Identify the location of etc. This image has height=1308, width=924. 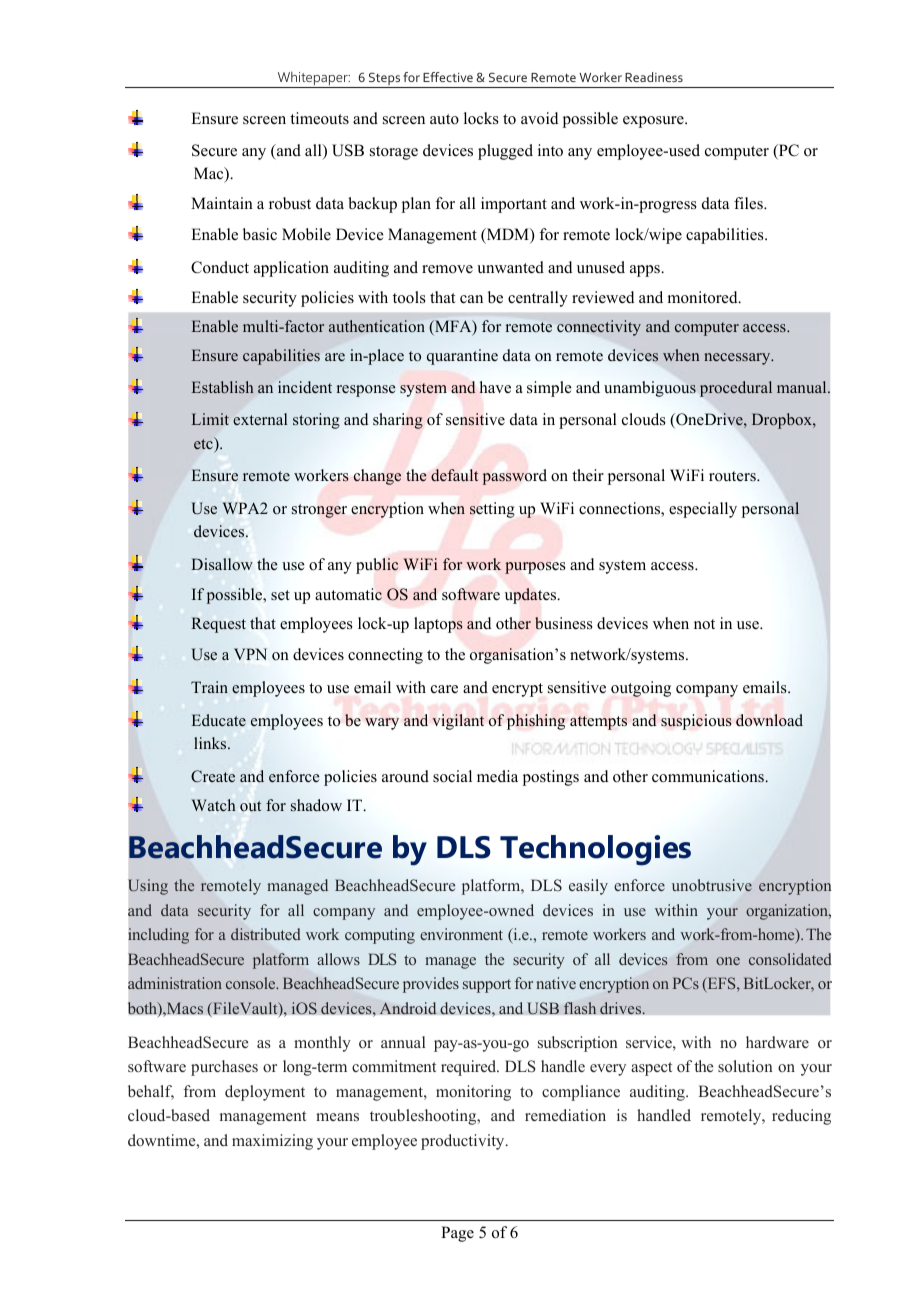
(204, 443).
